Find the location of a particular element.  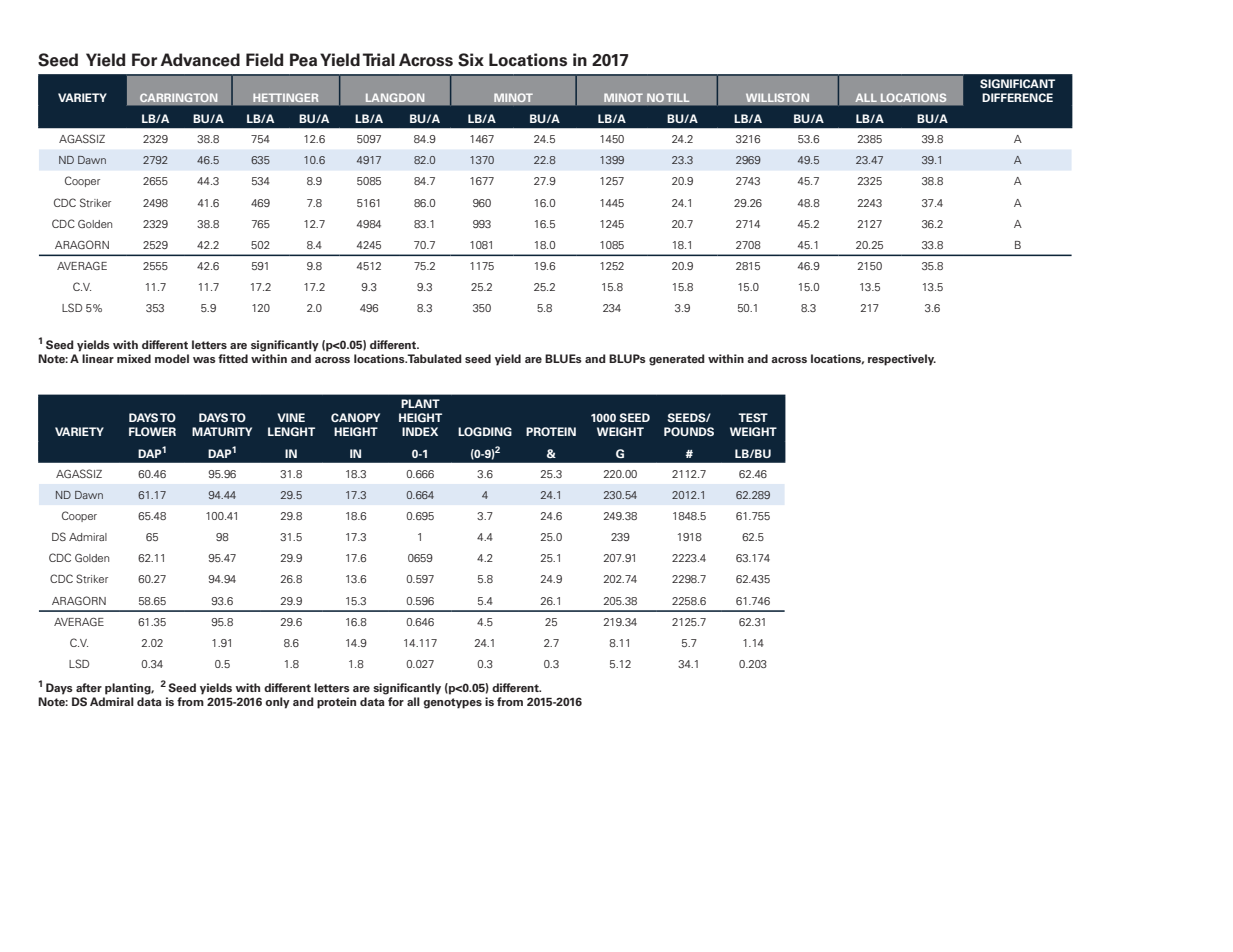

DIFFERENCE is located at coordinates (1017, 97).
